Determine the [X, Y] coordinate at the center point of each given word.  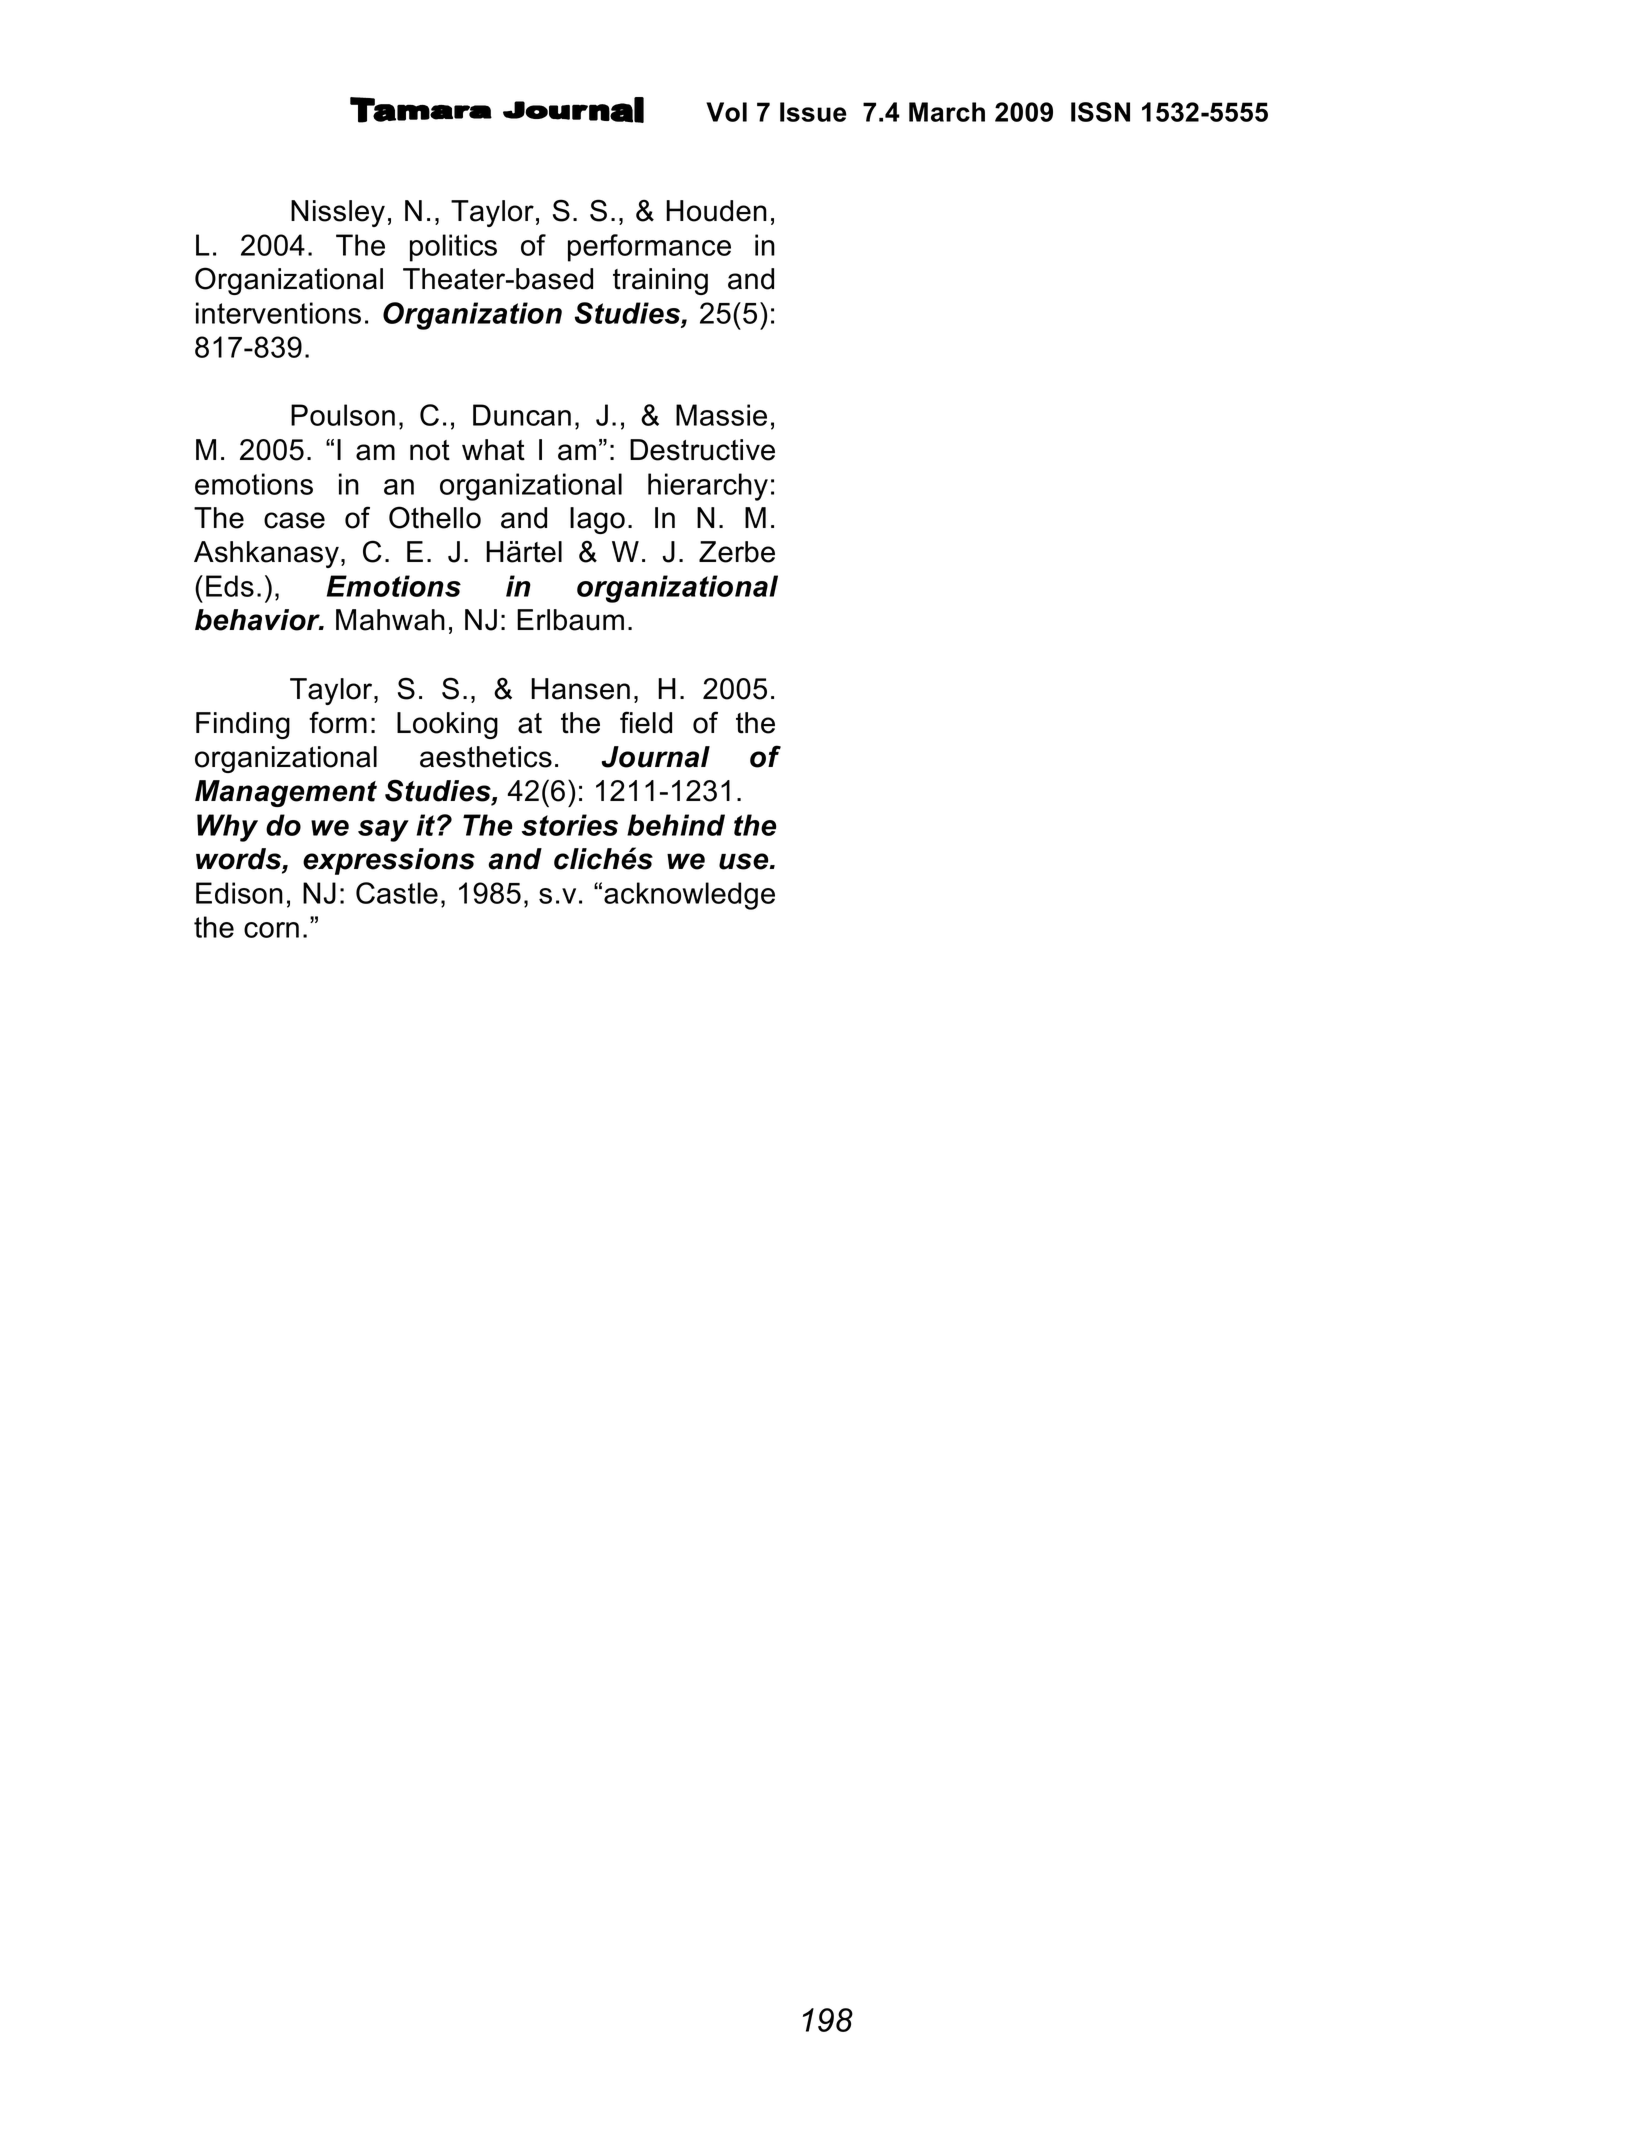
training [660, 281]
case [294, 520]
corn [271, 930]
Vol [726, 112]
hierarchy [708, 487]
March [947, 112]
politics [453, 248]
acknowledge [689, 896]
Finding [243, 725]
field [646, 722]
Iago [597, 520]
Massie [721, 415]
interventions [278, 313]
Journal [656, 757]
